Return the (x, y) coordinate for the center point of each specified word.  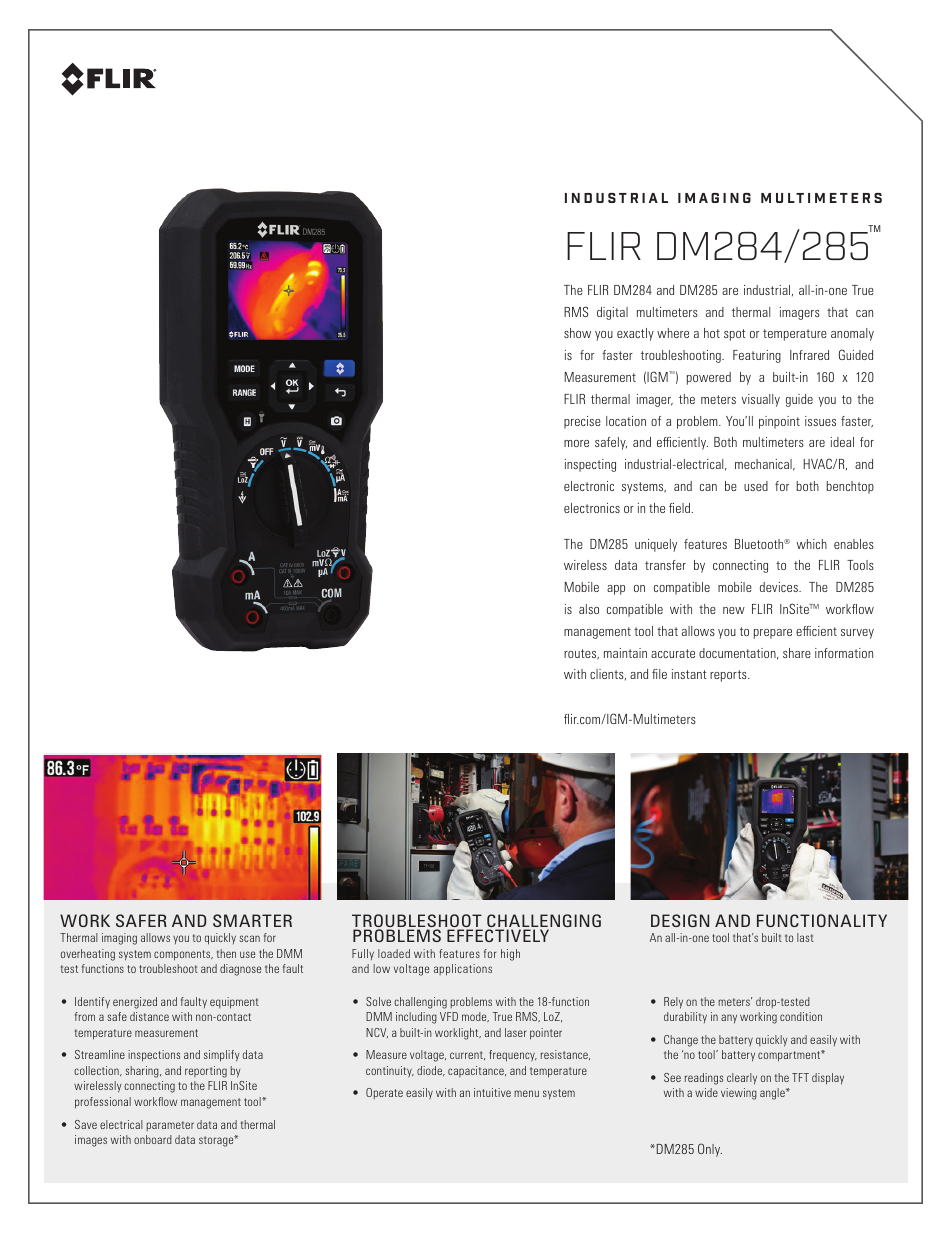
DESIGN (680, 920)
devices (780, 587)
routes (581, 654)
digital (612, 313)
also (589, 609)
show (577, 333)
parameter (170, 1126)
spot (735, 335)
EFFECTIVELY (498, 935)
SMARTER (252, 920)
